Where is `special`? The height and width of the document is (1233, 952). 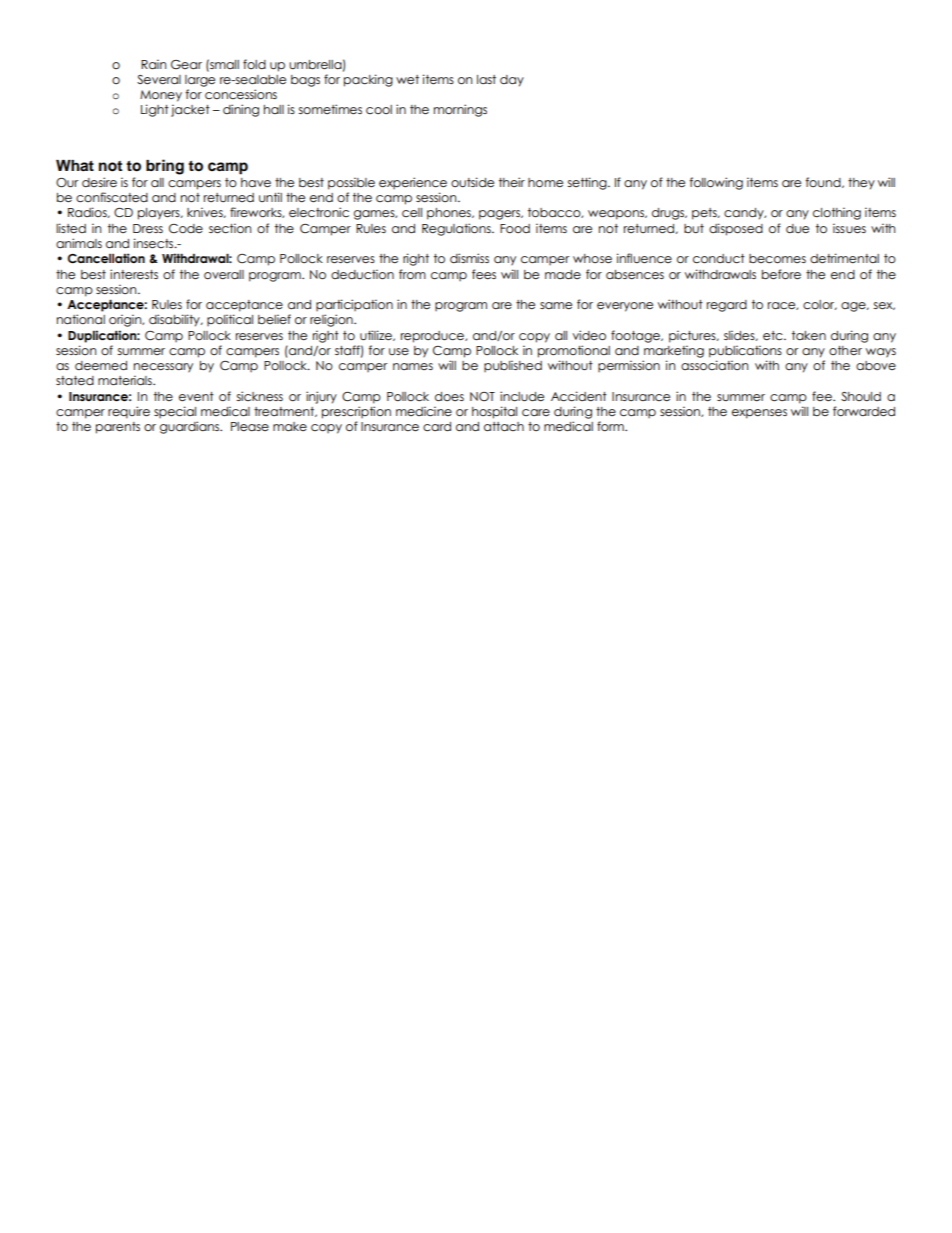 special is located at coordinates (175, 412).
